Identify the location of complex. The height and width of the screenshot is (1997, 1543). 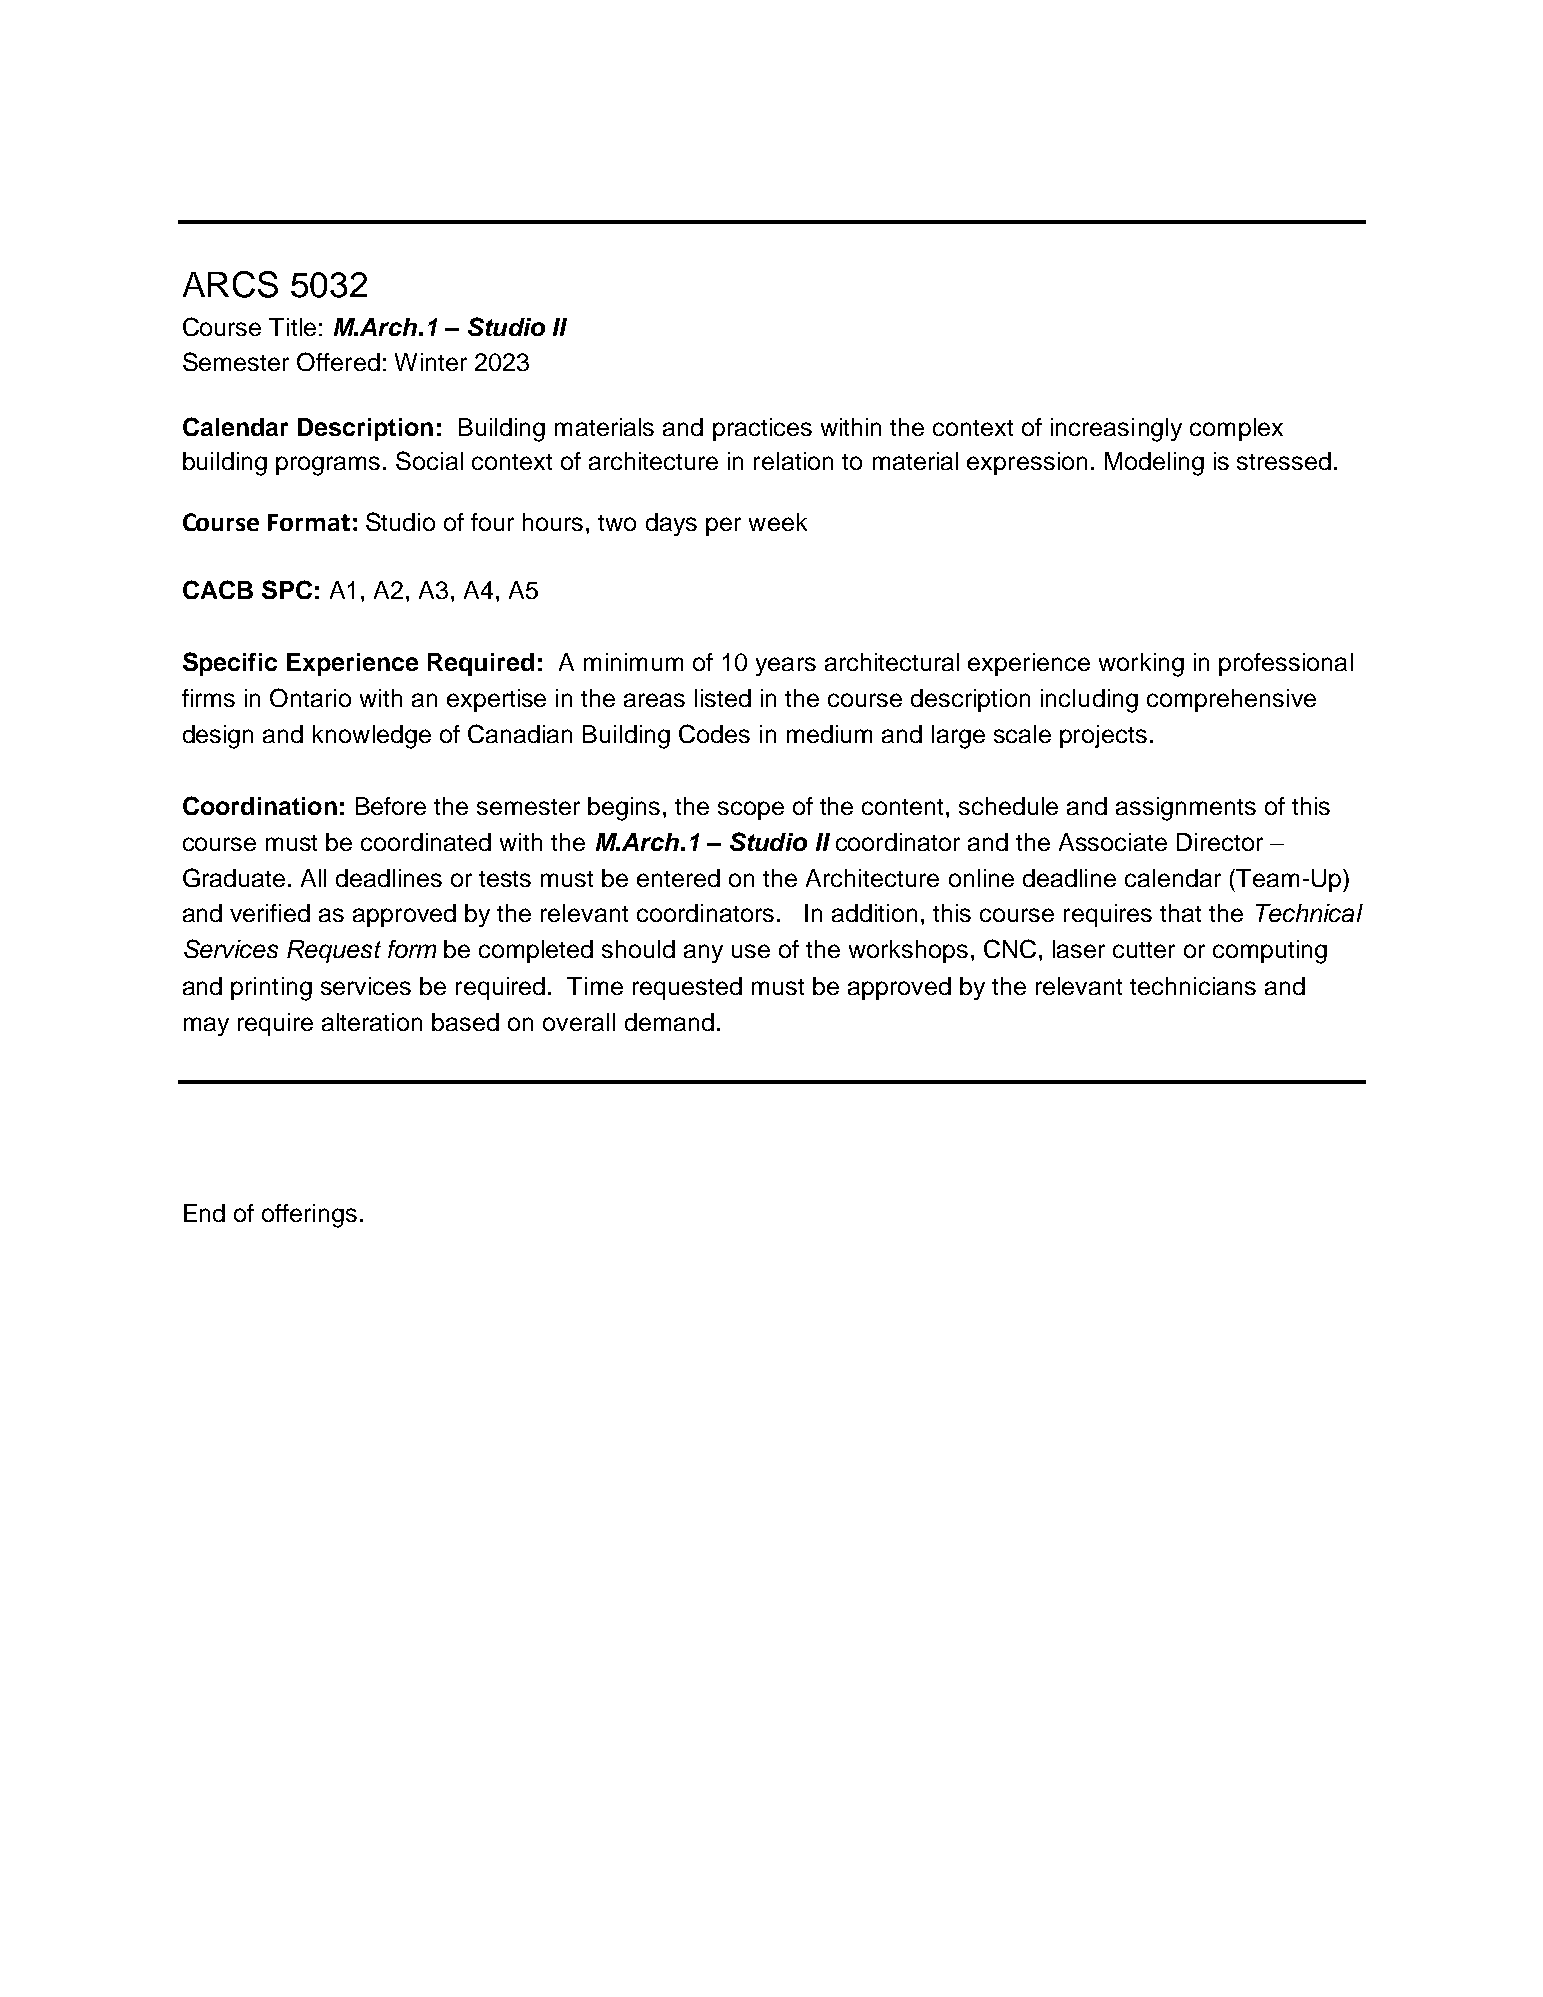
(1236, 429).
